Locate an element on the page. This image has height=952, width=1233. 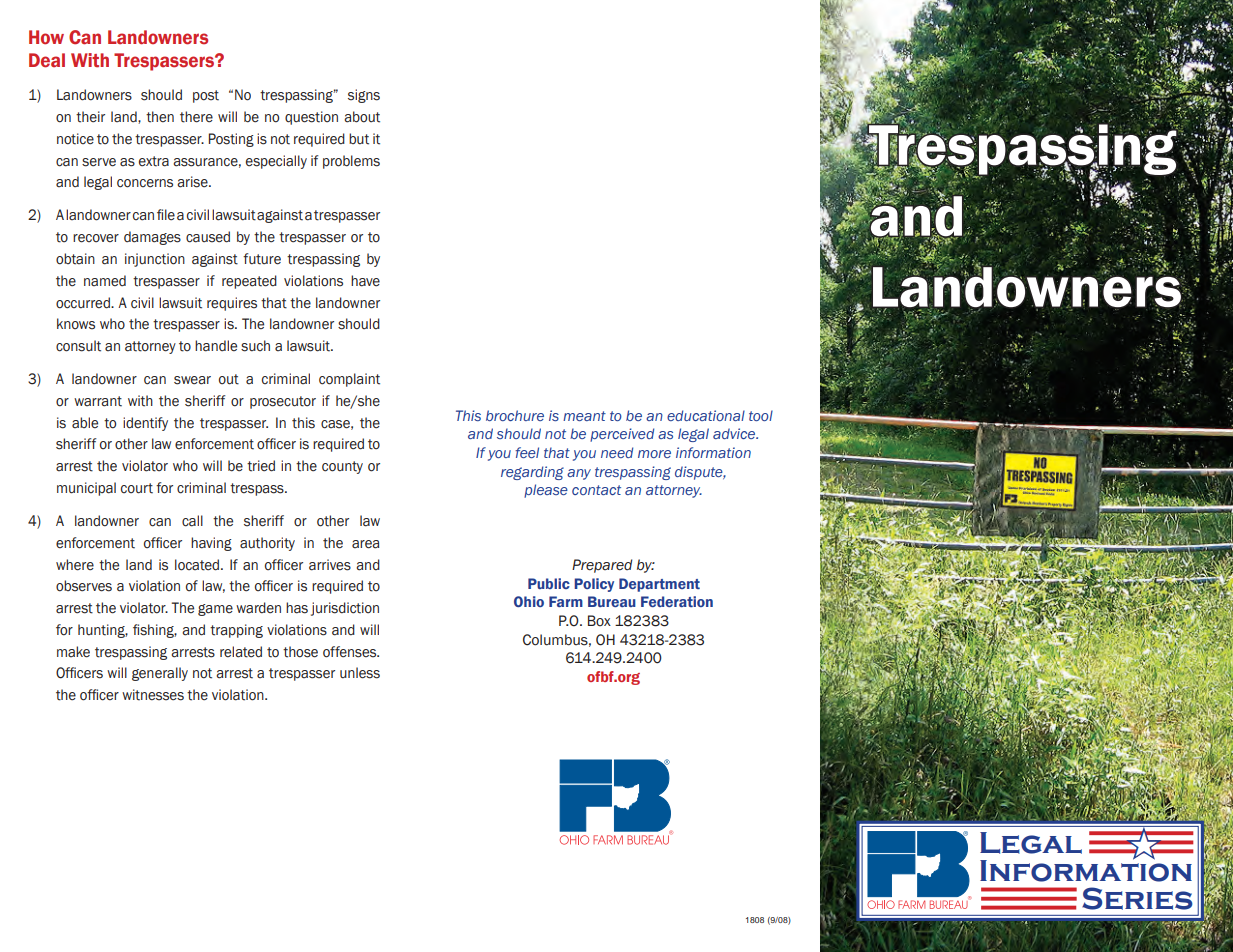
Deal is located at coordinates (47, 60).
